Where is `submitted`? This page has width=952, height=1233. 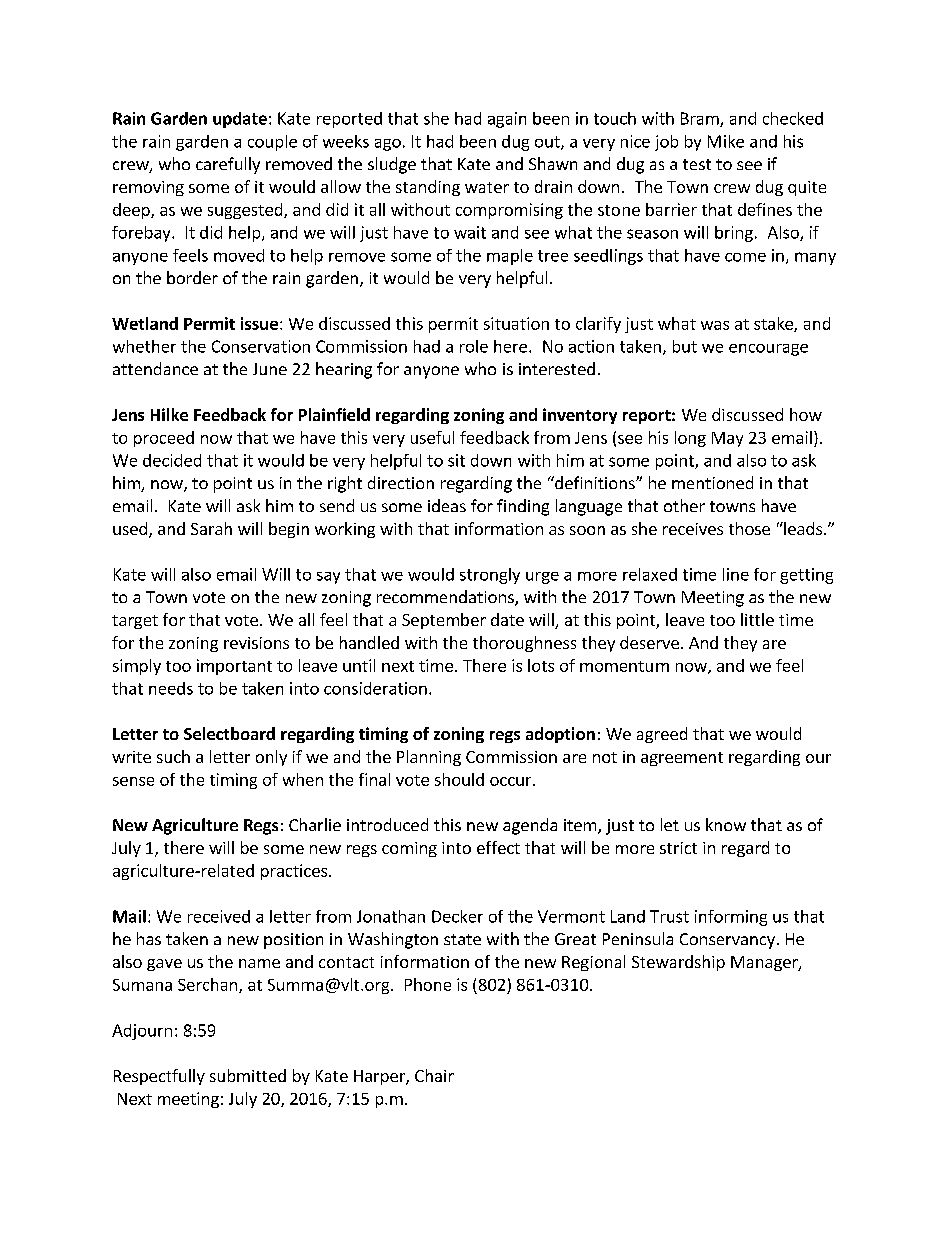
submitted is located at coordinates (248, 1075).
